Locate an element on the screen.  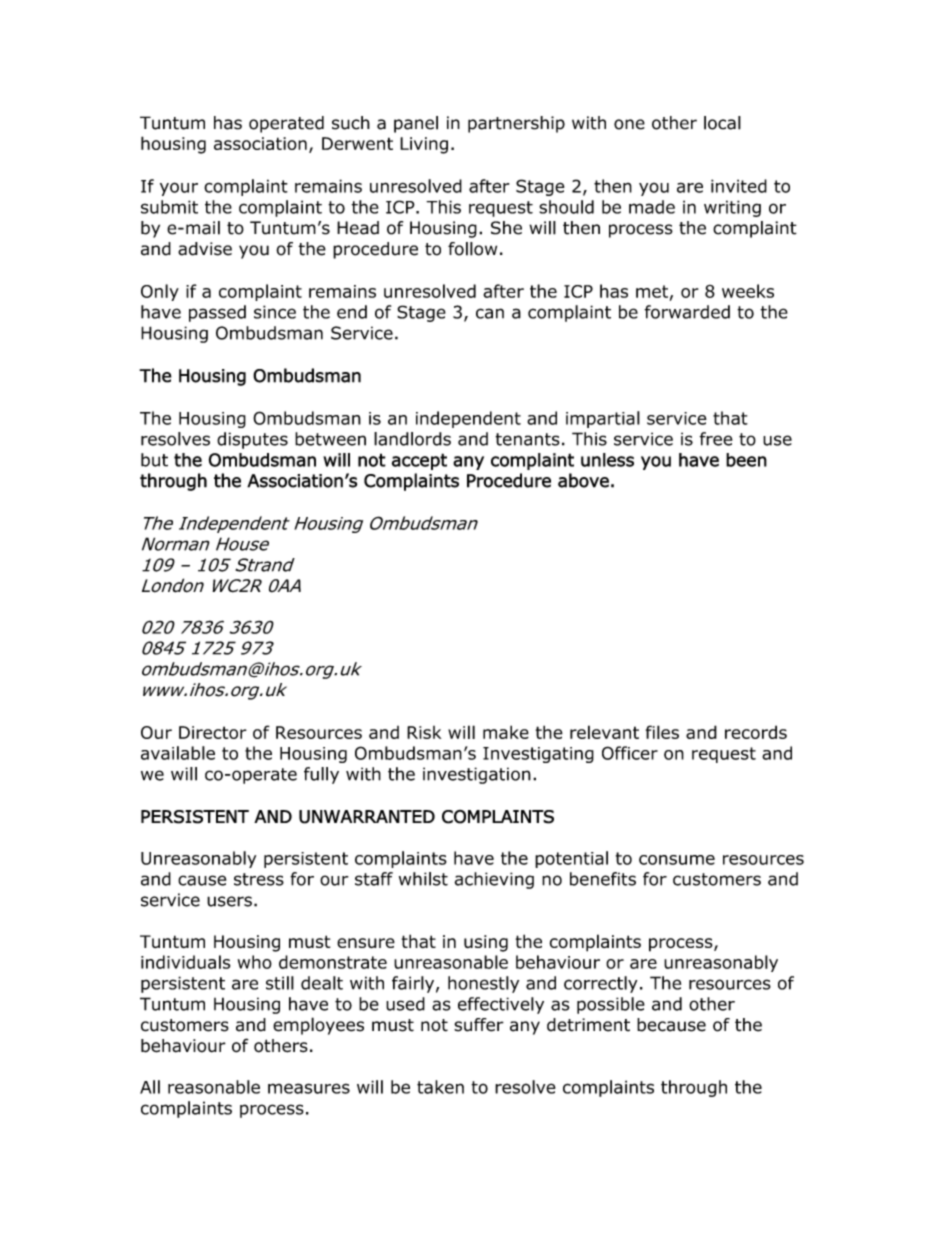
All is located at coordinates (150, 1087).
